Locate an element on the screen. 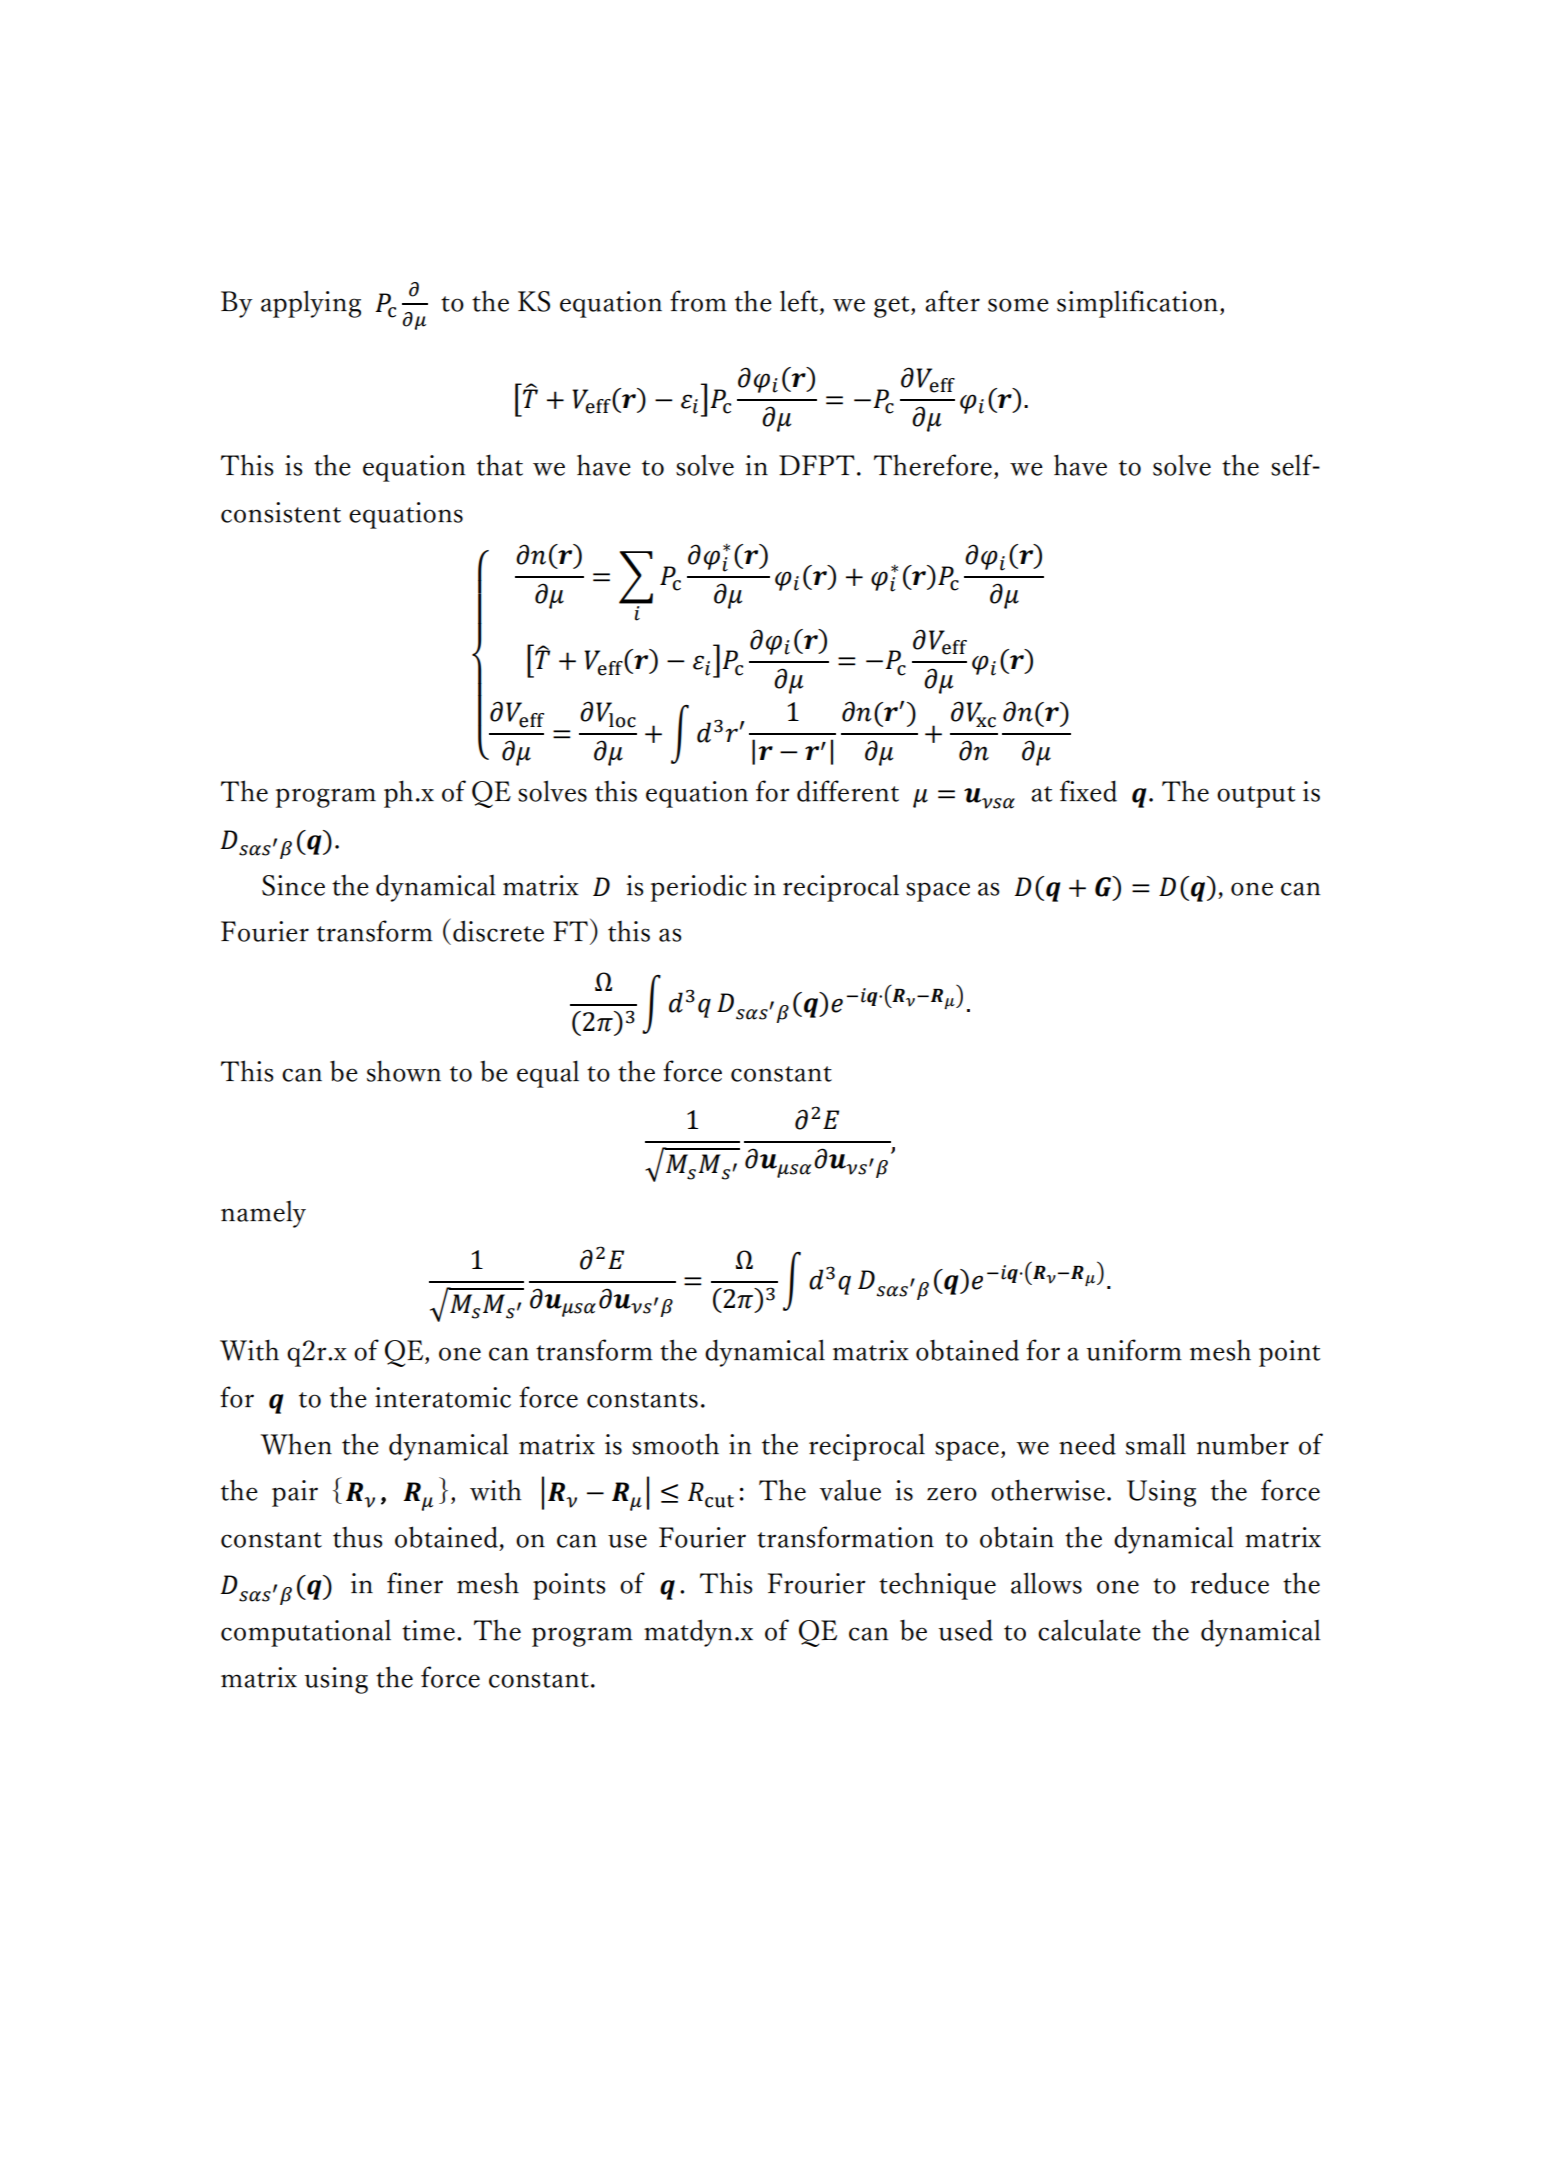  equal is located at coordinates (548, 1074).
